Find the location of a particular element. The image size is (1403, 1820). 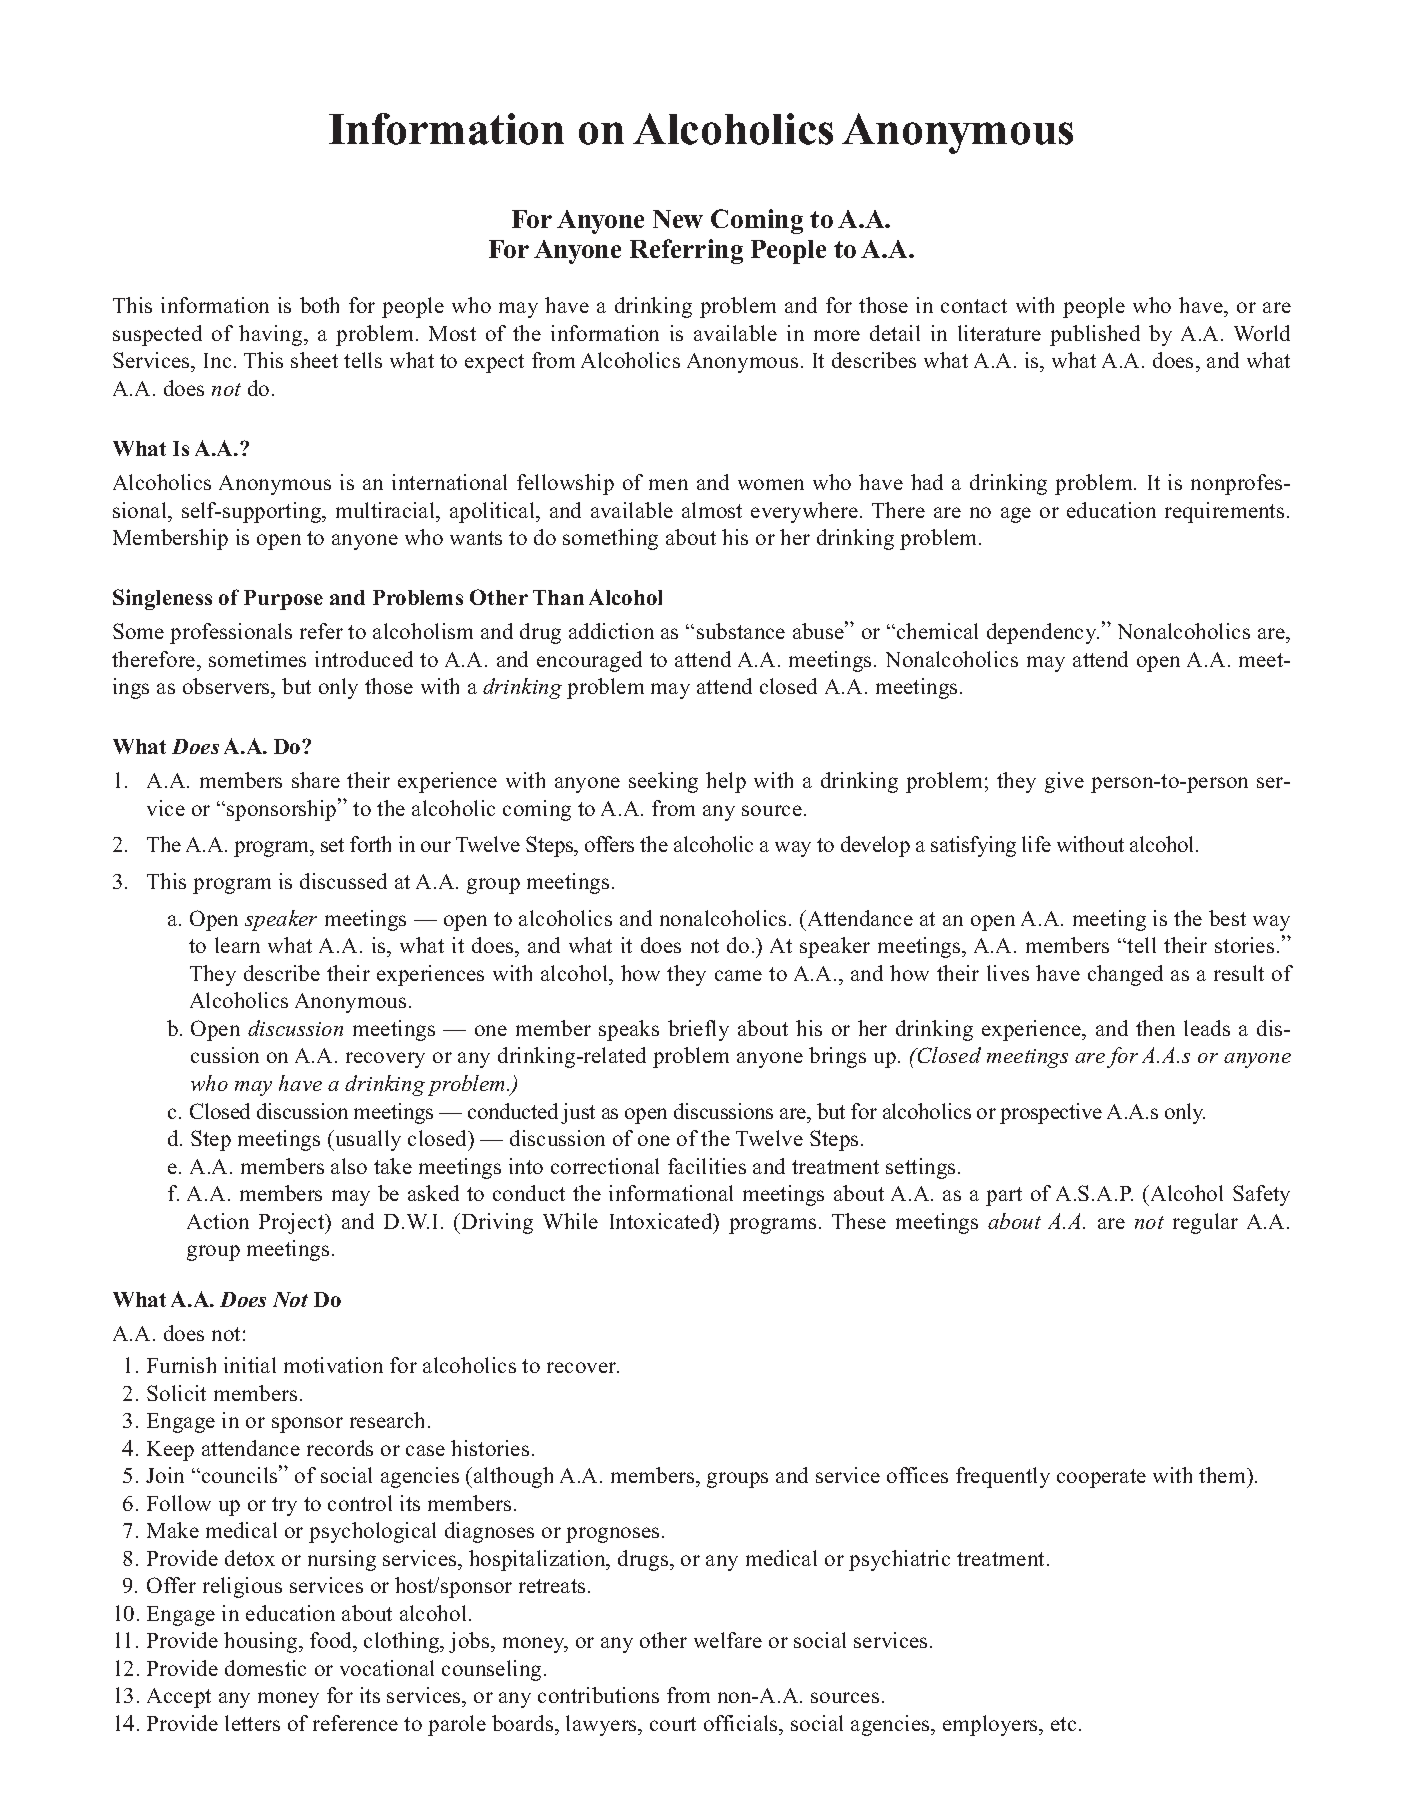

help is located at coordinates (726, 782).
